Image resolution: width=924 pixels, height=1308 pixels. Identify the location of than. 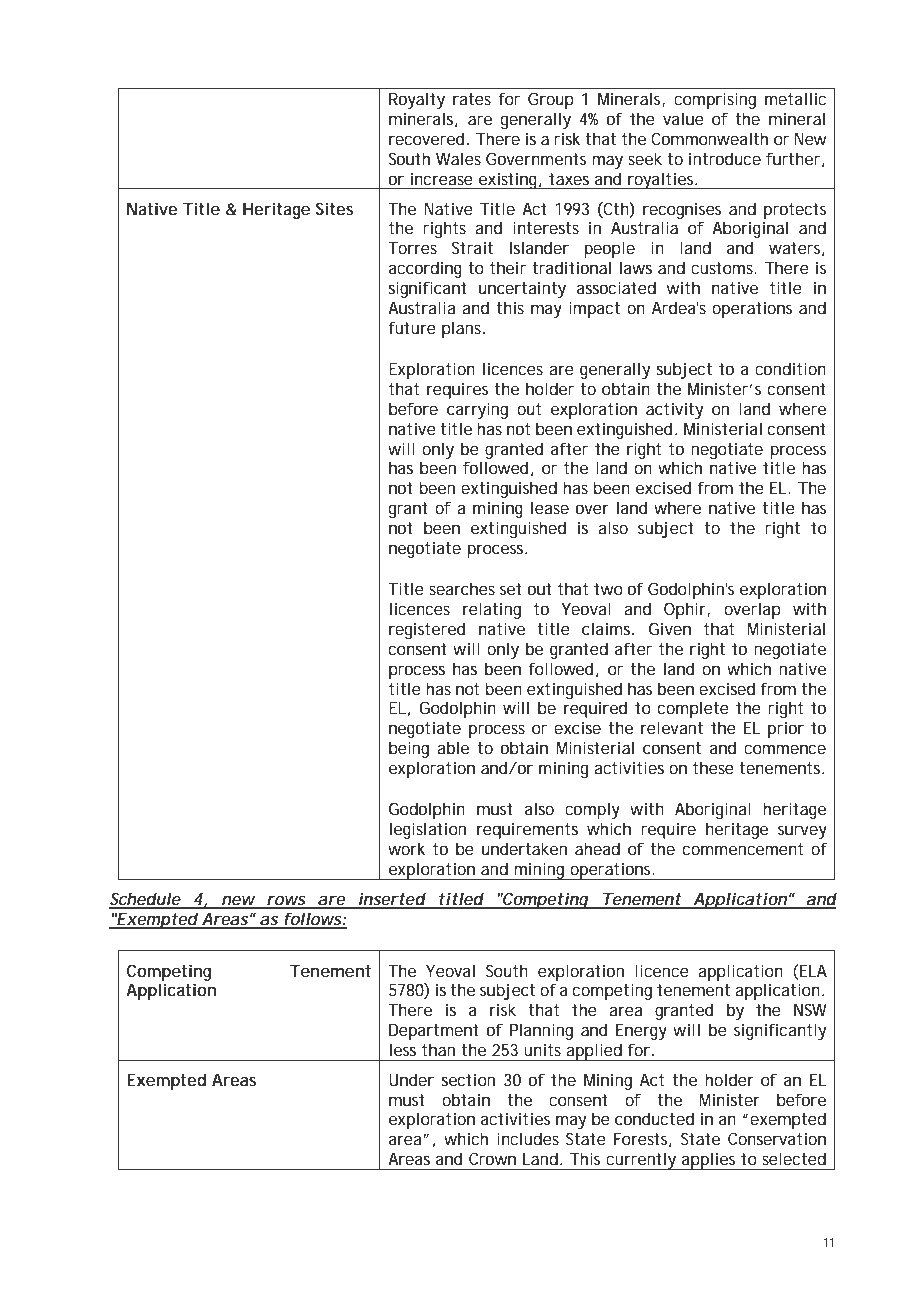
(438, 1049).
